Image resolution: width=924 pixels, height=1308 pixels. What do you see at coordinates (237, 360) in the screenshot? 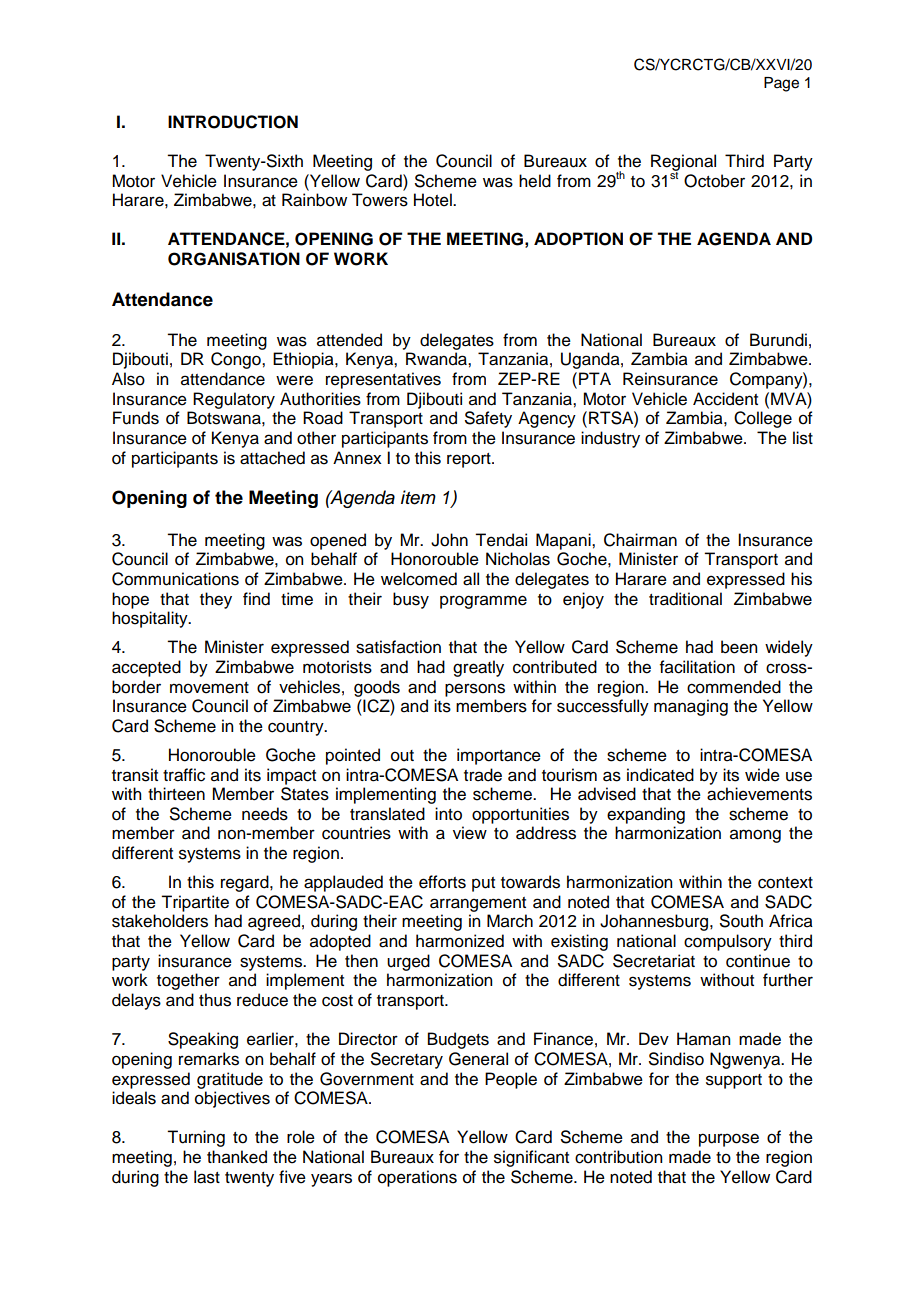
I see `Congo` at bounding box center [237, 360].
